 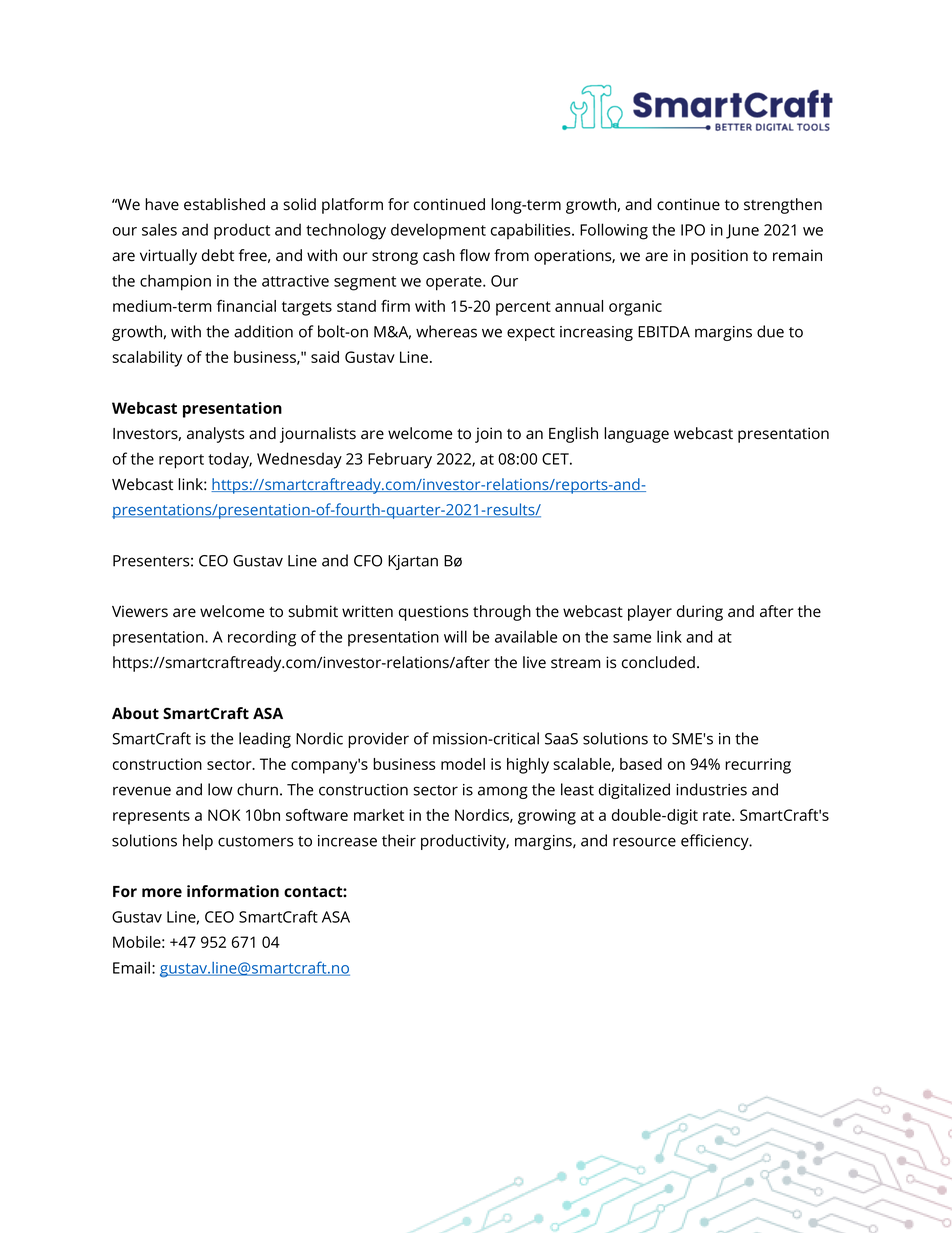 What do you see at coordinates (693, 230) in the image?
I see `IPO` at bounding box center [693, 230].
